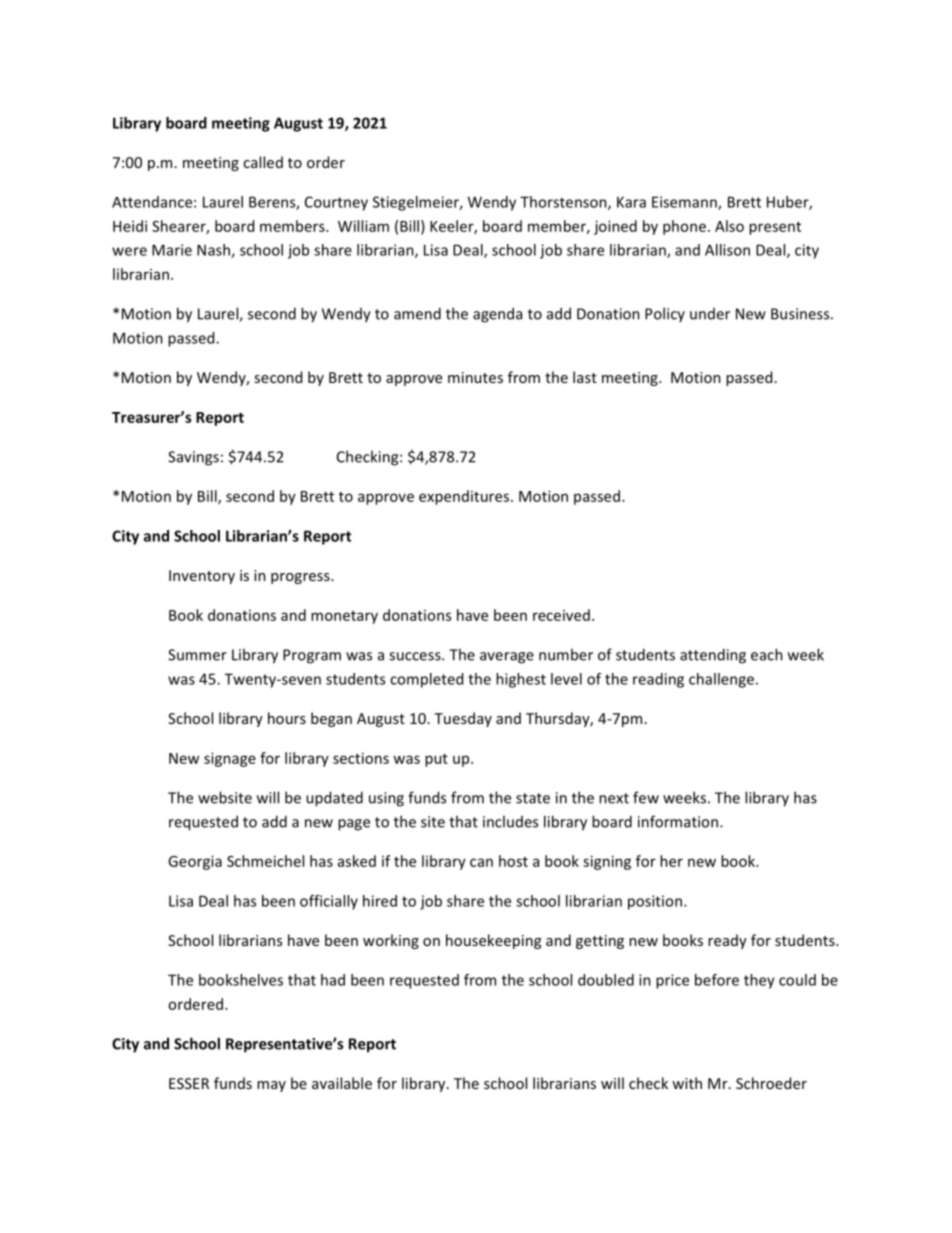 This document has width=952, height=1233. I want to click on ESSER, so click(189, 1083).
